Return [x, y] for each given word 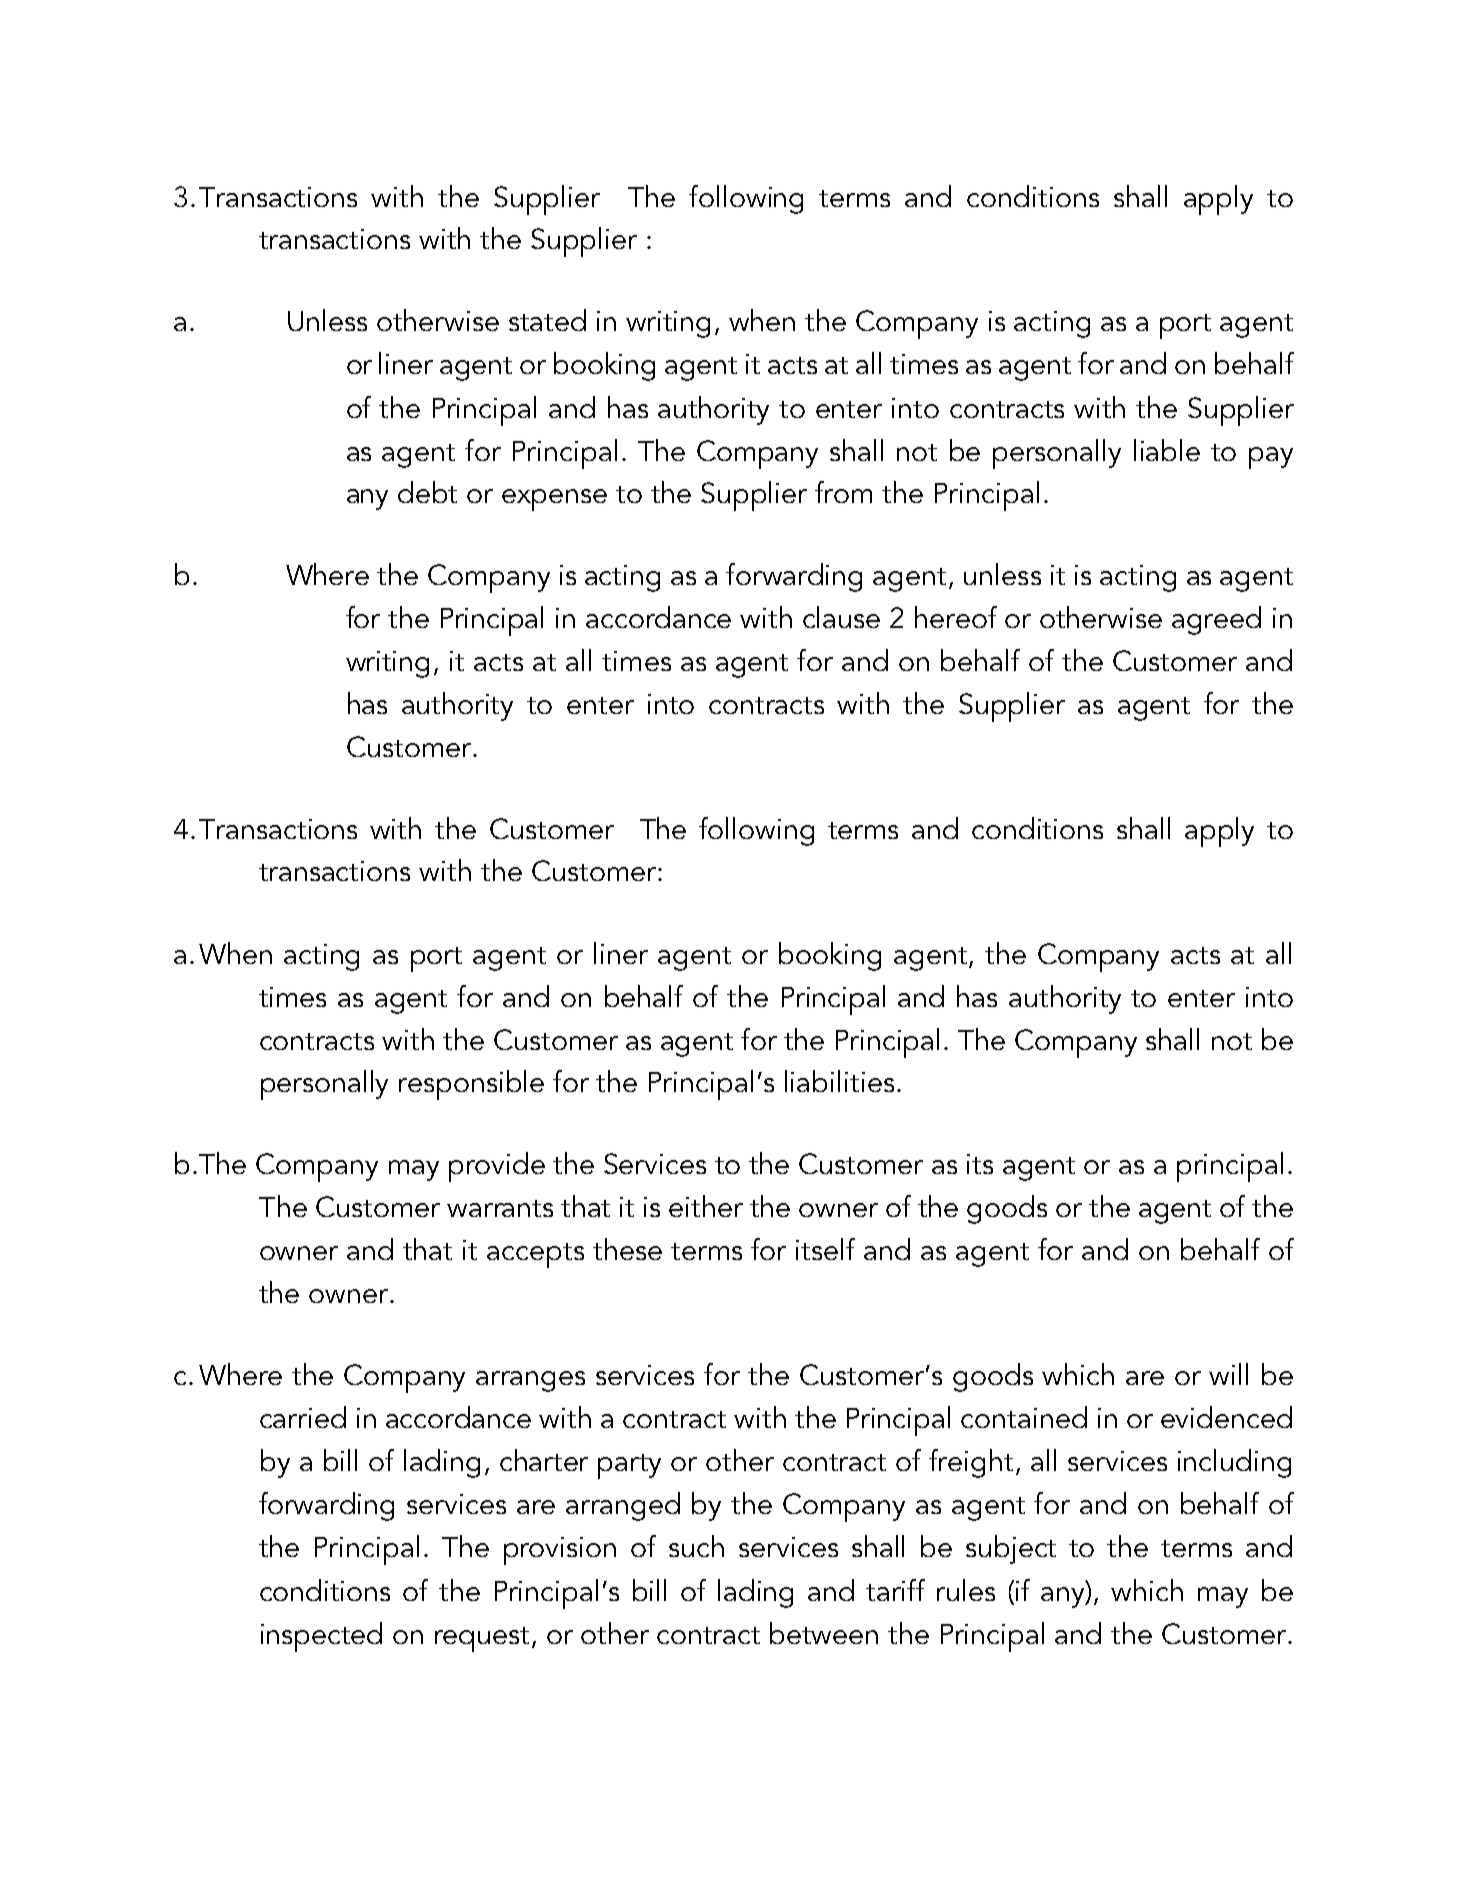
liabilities [839, 1081]
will [1228, 1374]
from [843, 492]
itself [825, 1249]
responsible [471, 1085]
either [706, 1206]
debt [427, 492]
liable [1167, 450]
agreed [1216, 620]
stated [547, 320]
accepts [535, 1255]
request [484, 1639]
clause [841, 617]
